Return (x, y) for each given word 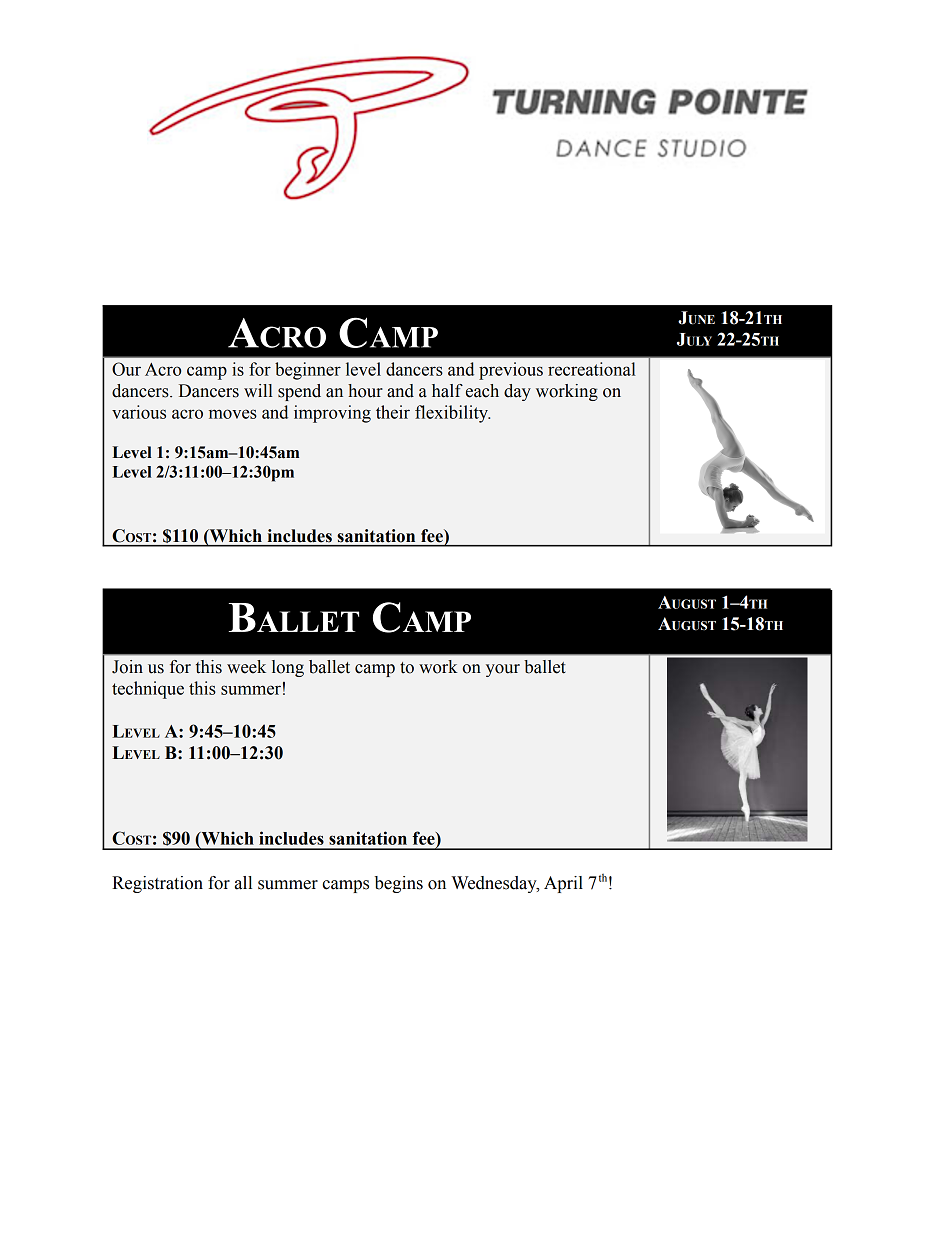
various (139, 412)
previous (511, 371)
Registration (157, 884)
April (563, 884)
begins (399, 884)
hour (365, 391)
